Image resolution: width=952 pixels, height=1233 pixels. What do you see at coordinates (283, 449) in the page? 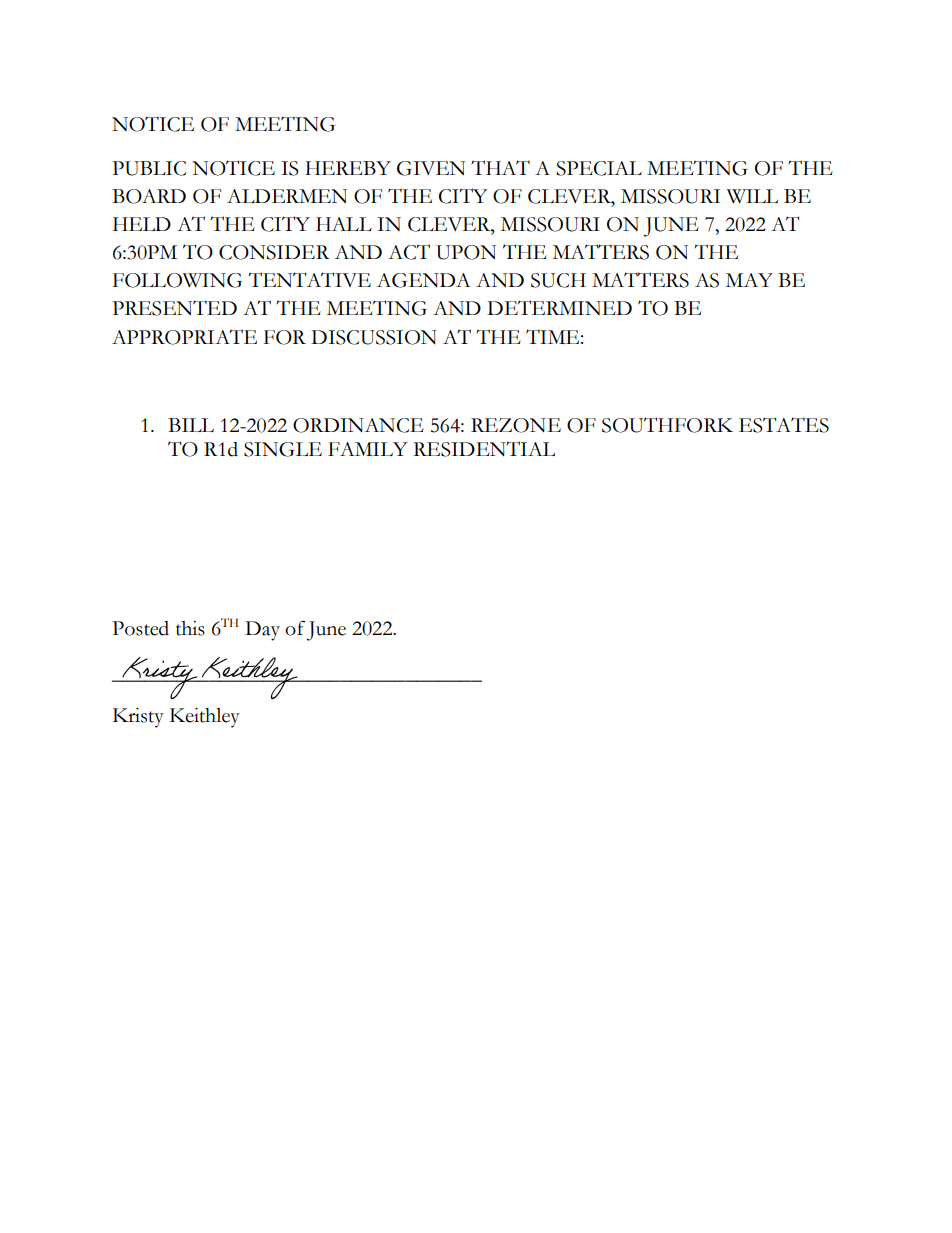
I see `SINGLE` at bounding box center [283, 449].
